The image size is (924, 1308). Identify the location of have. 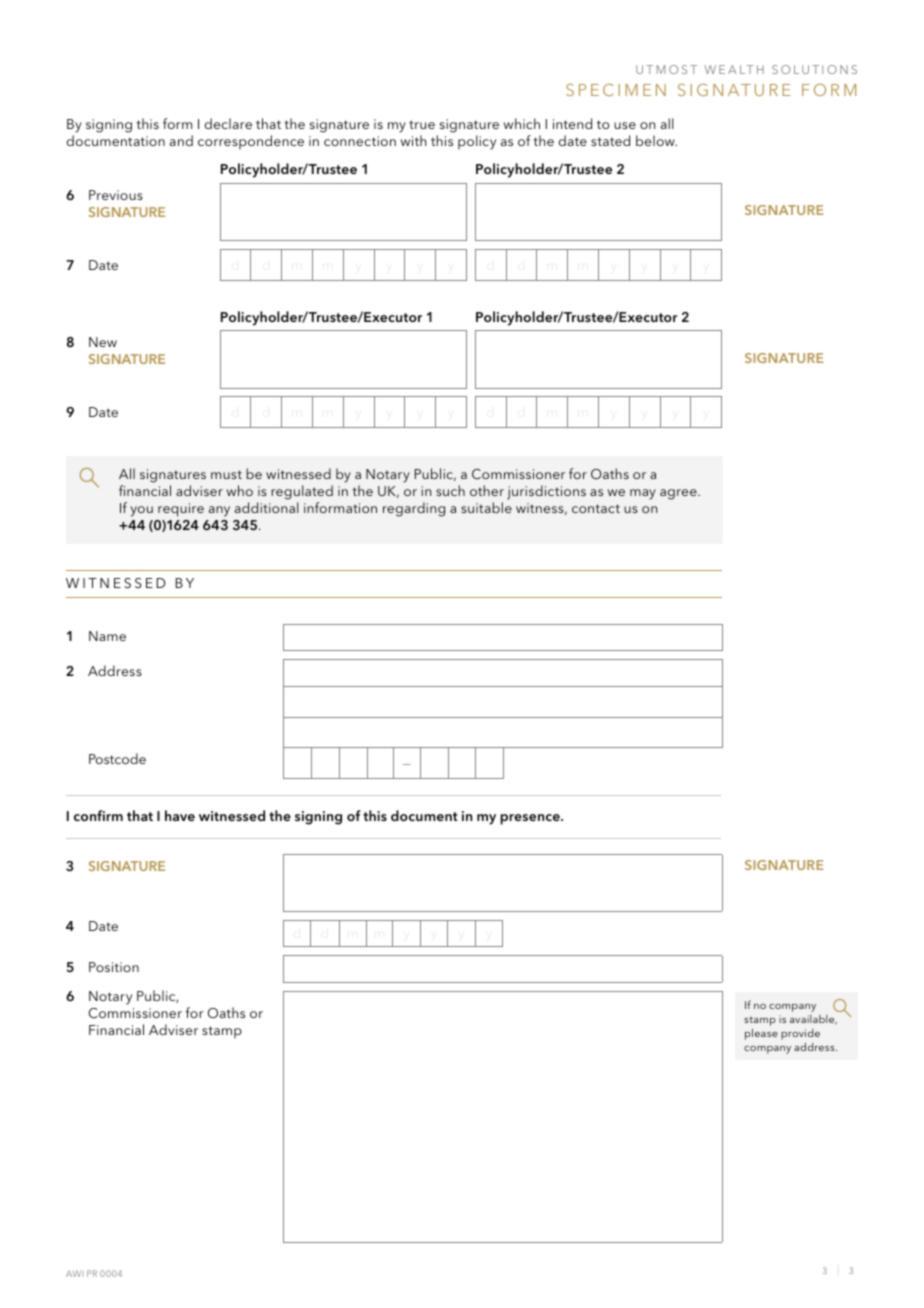
(180, 815).
